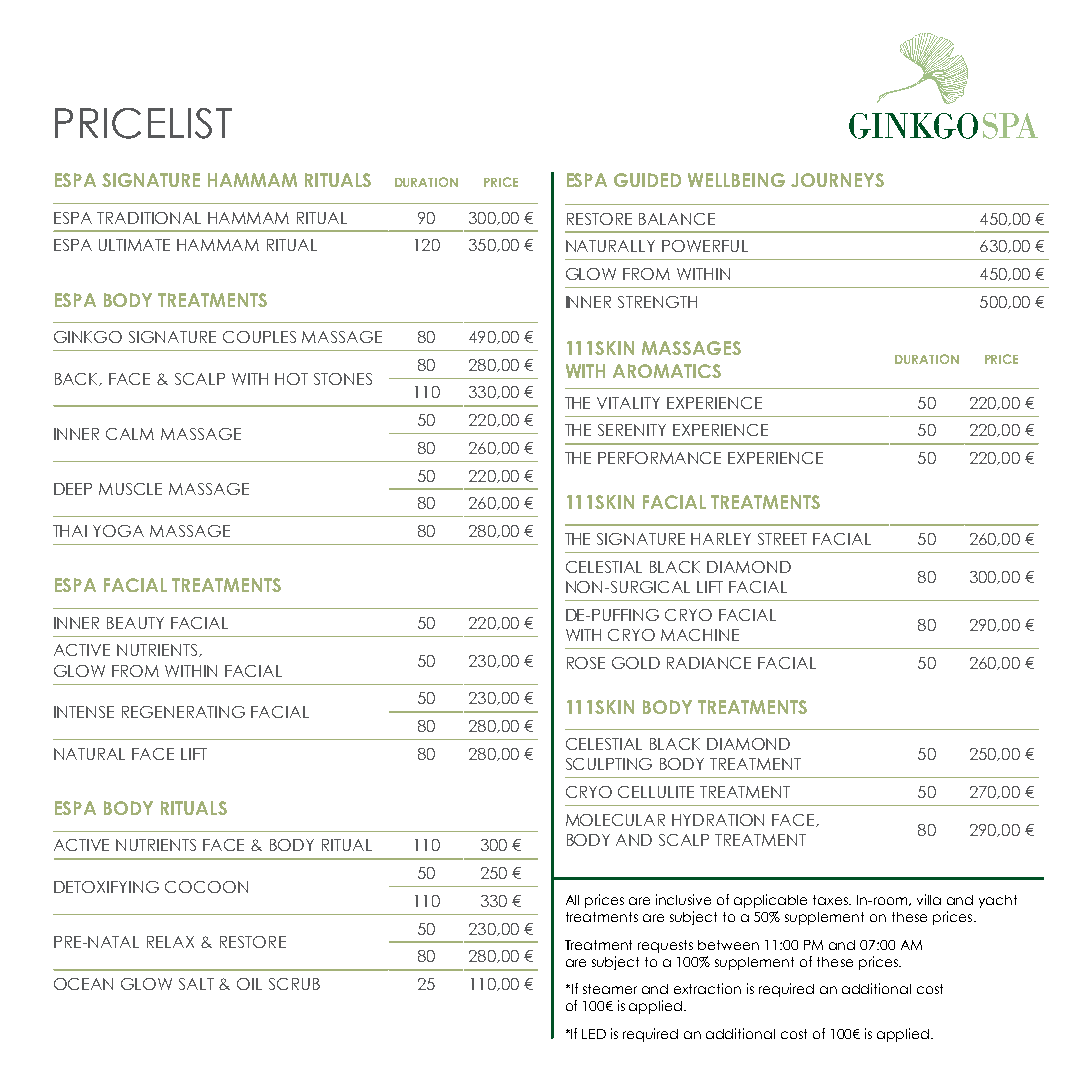 The image size is (1092, 1092). Describe the element at coordinates (594, 1034) in the image. I see `LED` at that location.
